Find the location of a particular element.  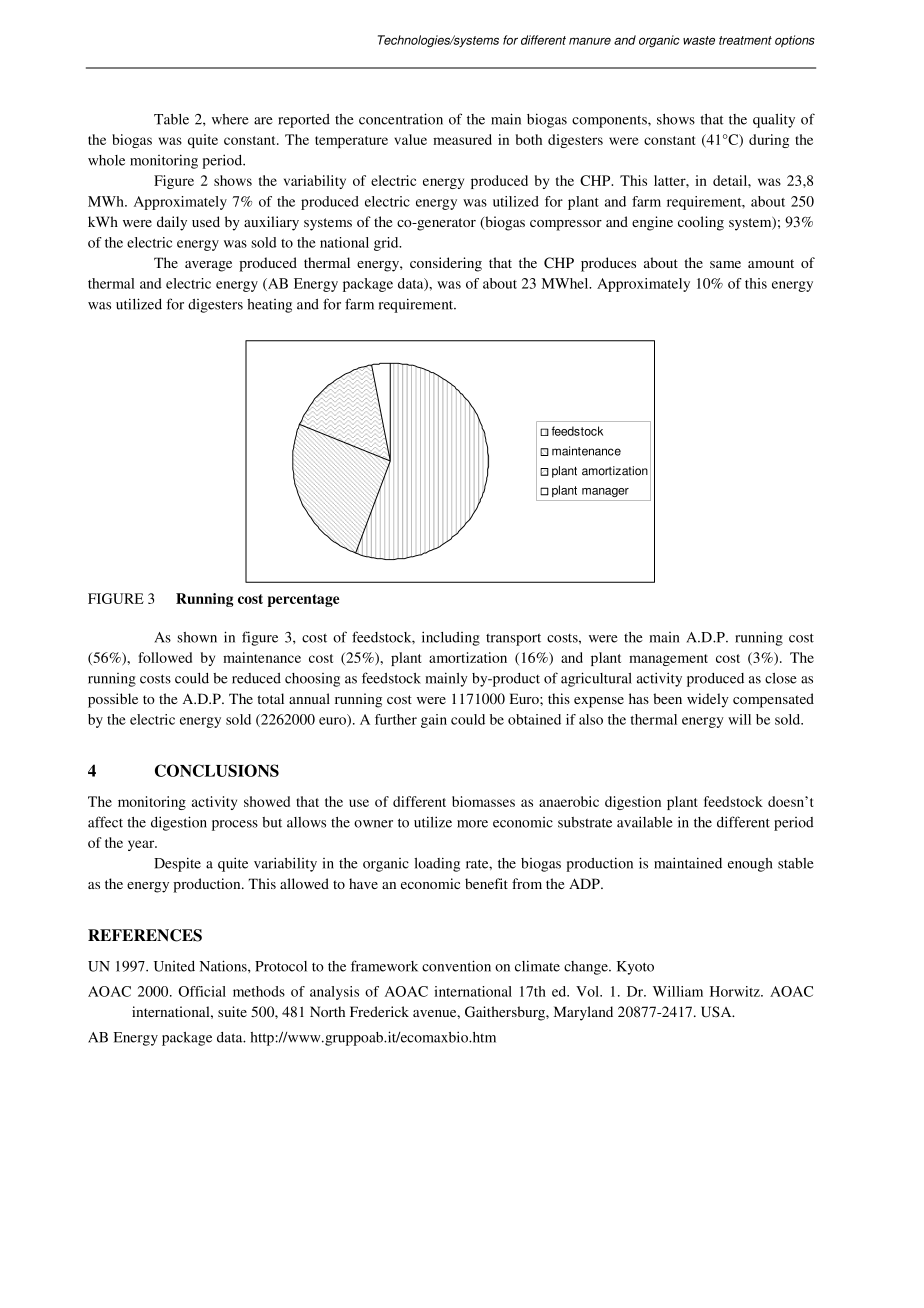

waste is located at coordinates (699, 40).
